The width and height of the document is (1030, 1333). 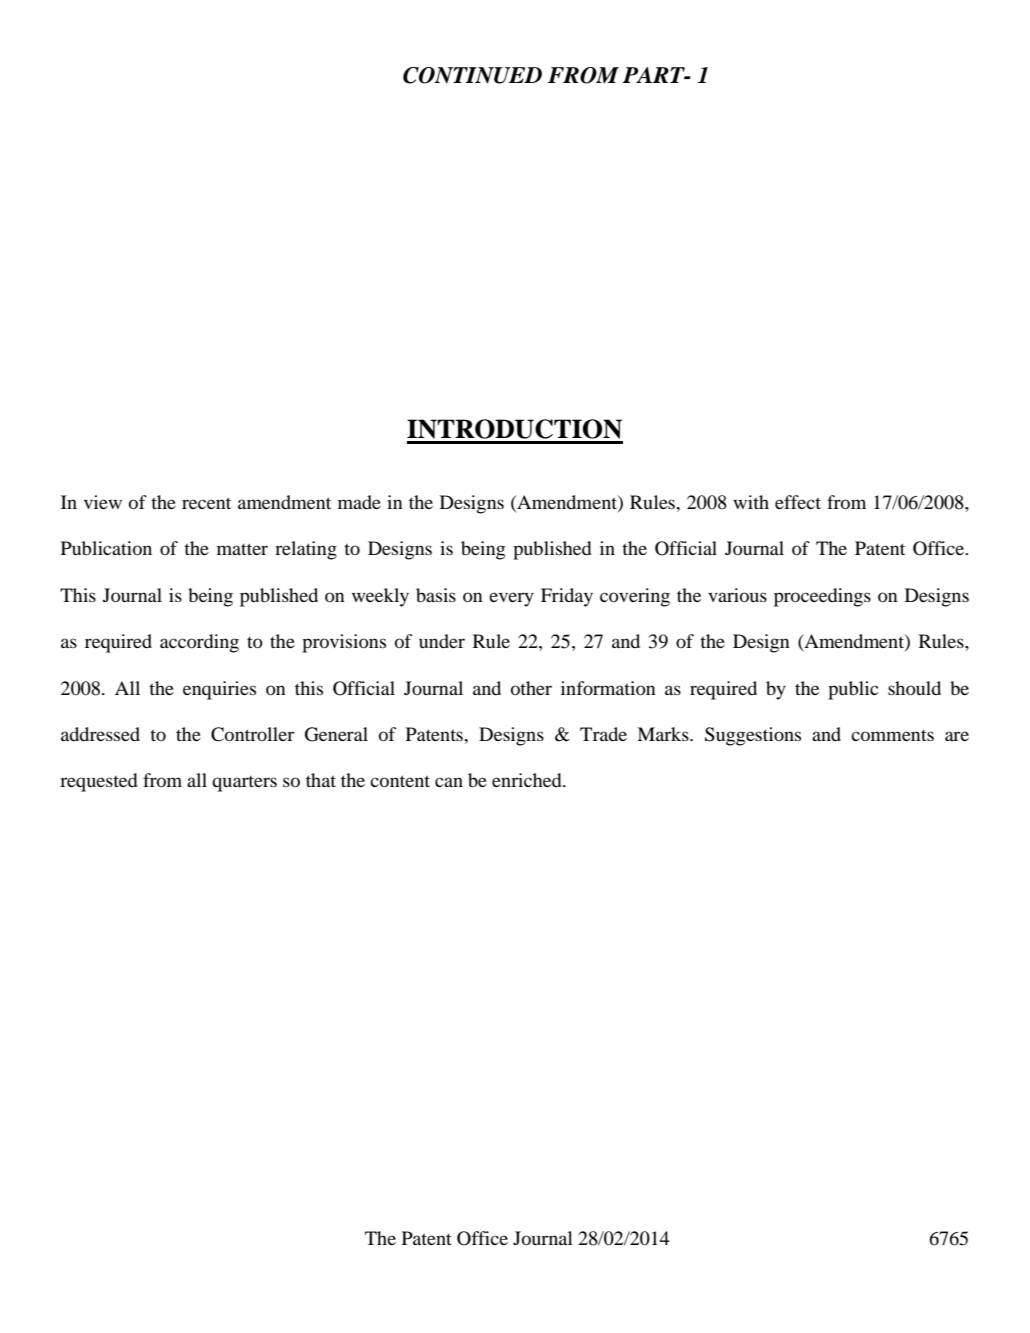 I want to click on view, so click(x=103, y=502).
